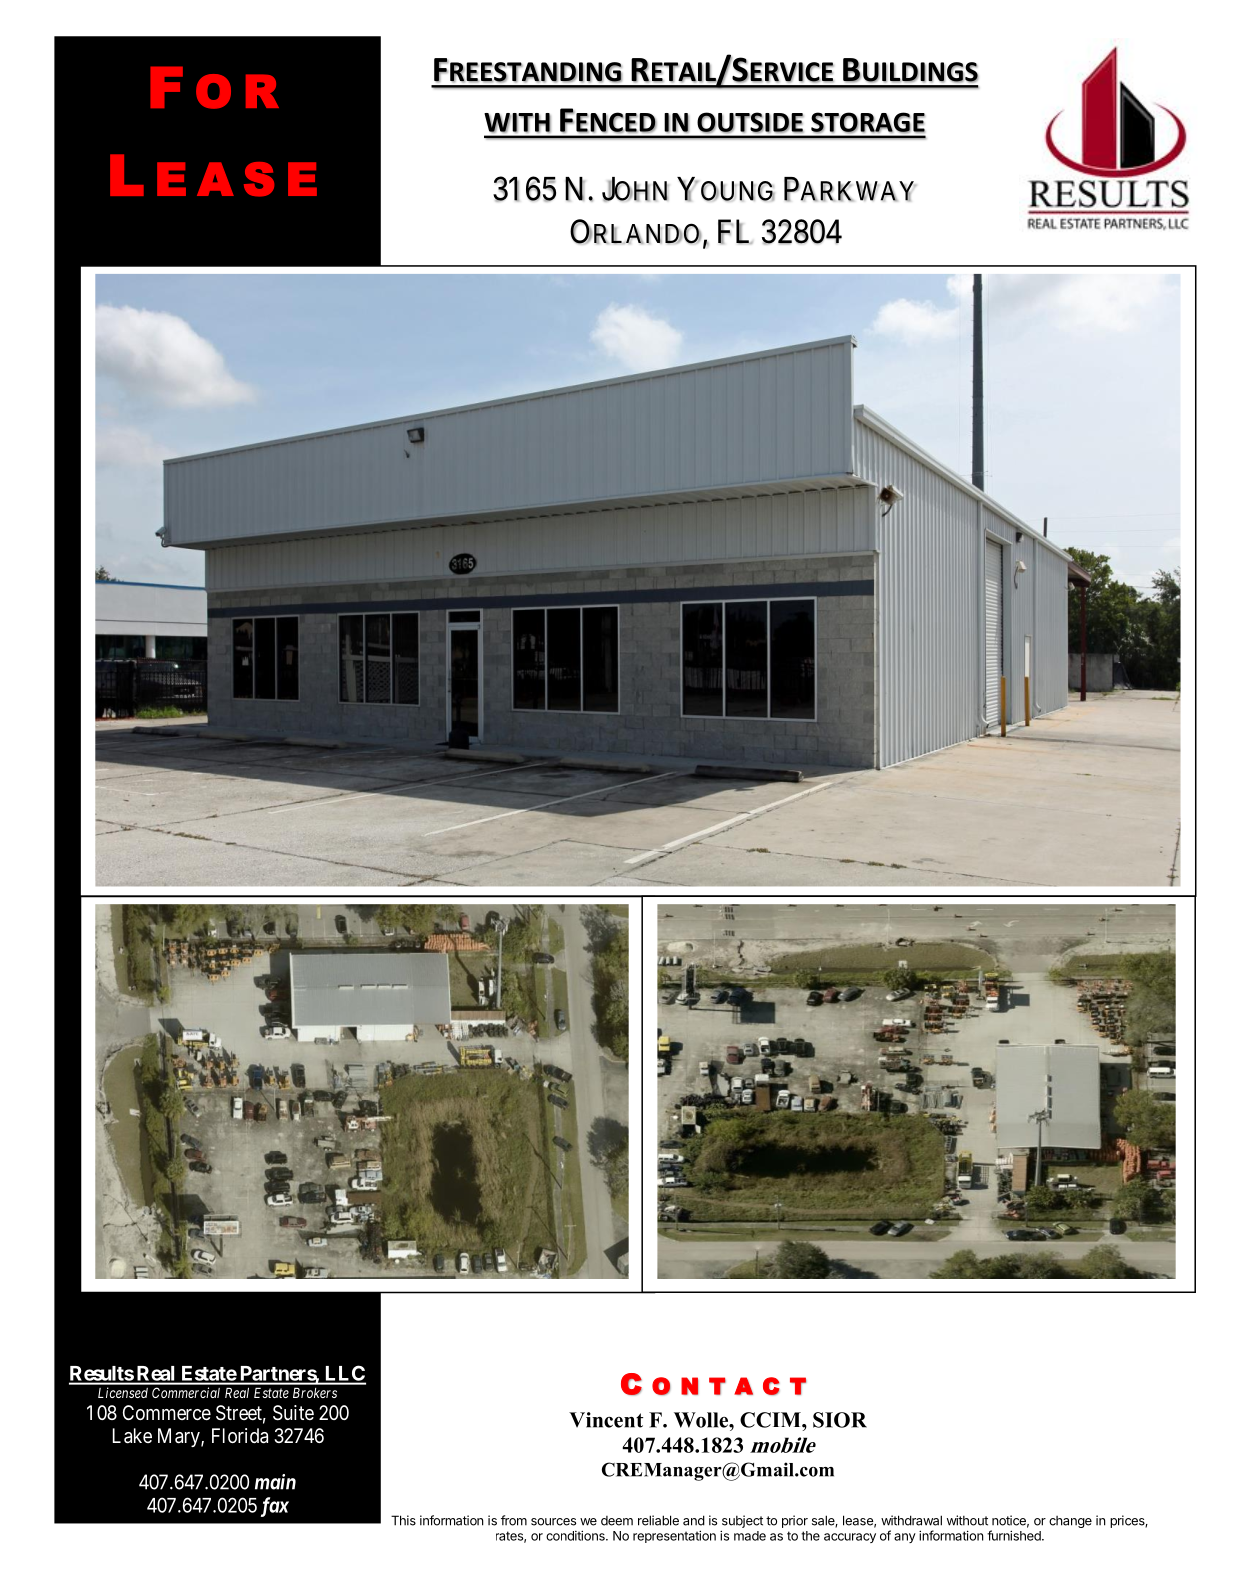 Image resolution: width=1233 pixels, height=1596 pixels. Describe the element at coordinates (750, 122) in the document. I see `OUTSIDE` at that location.
